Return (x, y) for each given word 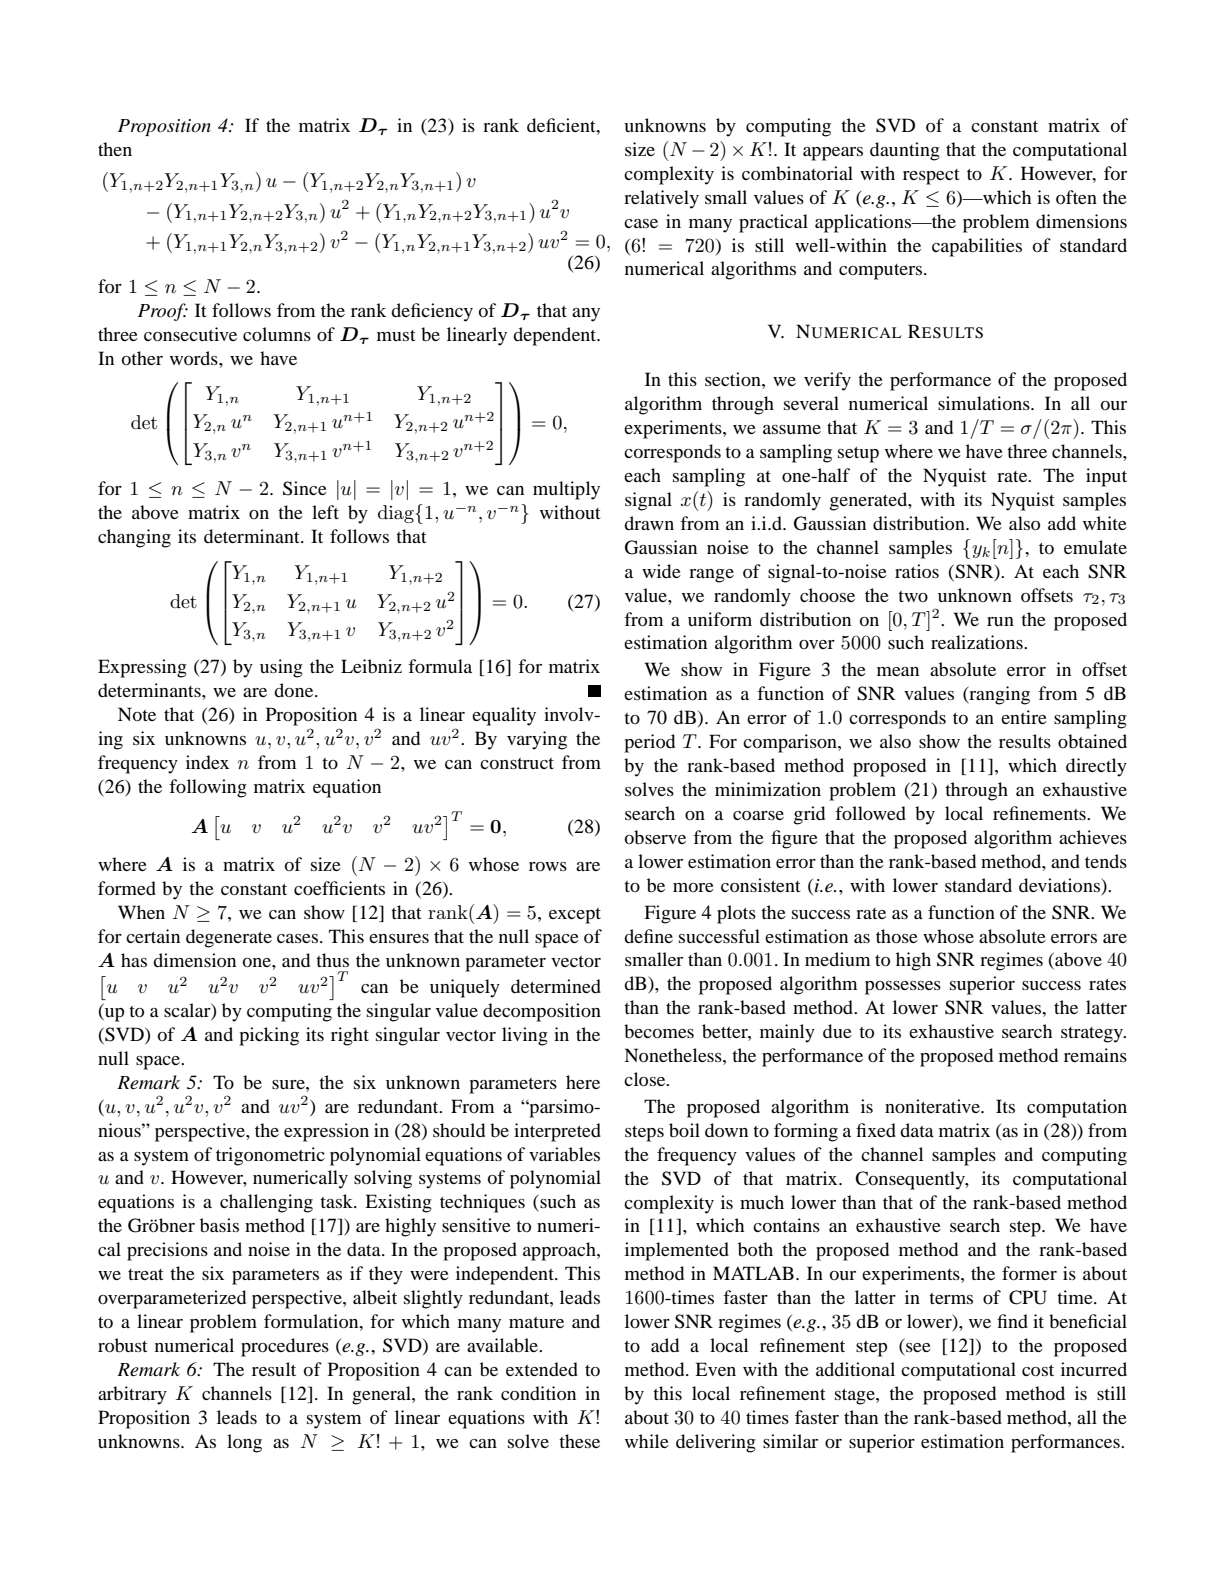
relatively (661, 199)
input (1106, 477)
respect (931, 177)
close (646, 1079)
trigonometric (270, 1156)
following (208, 788)
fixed (876, 1130)
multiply (566, 490)
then (115, 149)
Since (305, 488)
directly (1096, 767)
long (244, 1443)
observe (655, 837)
